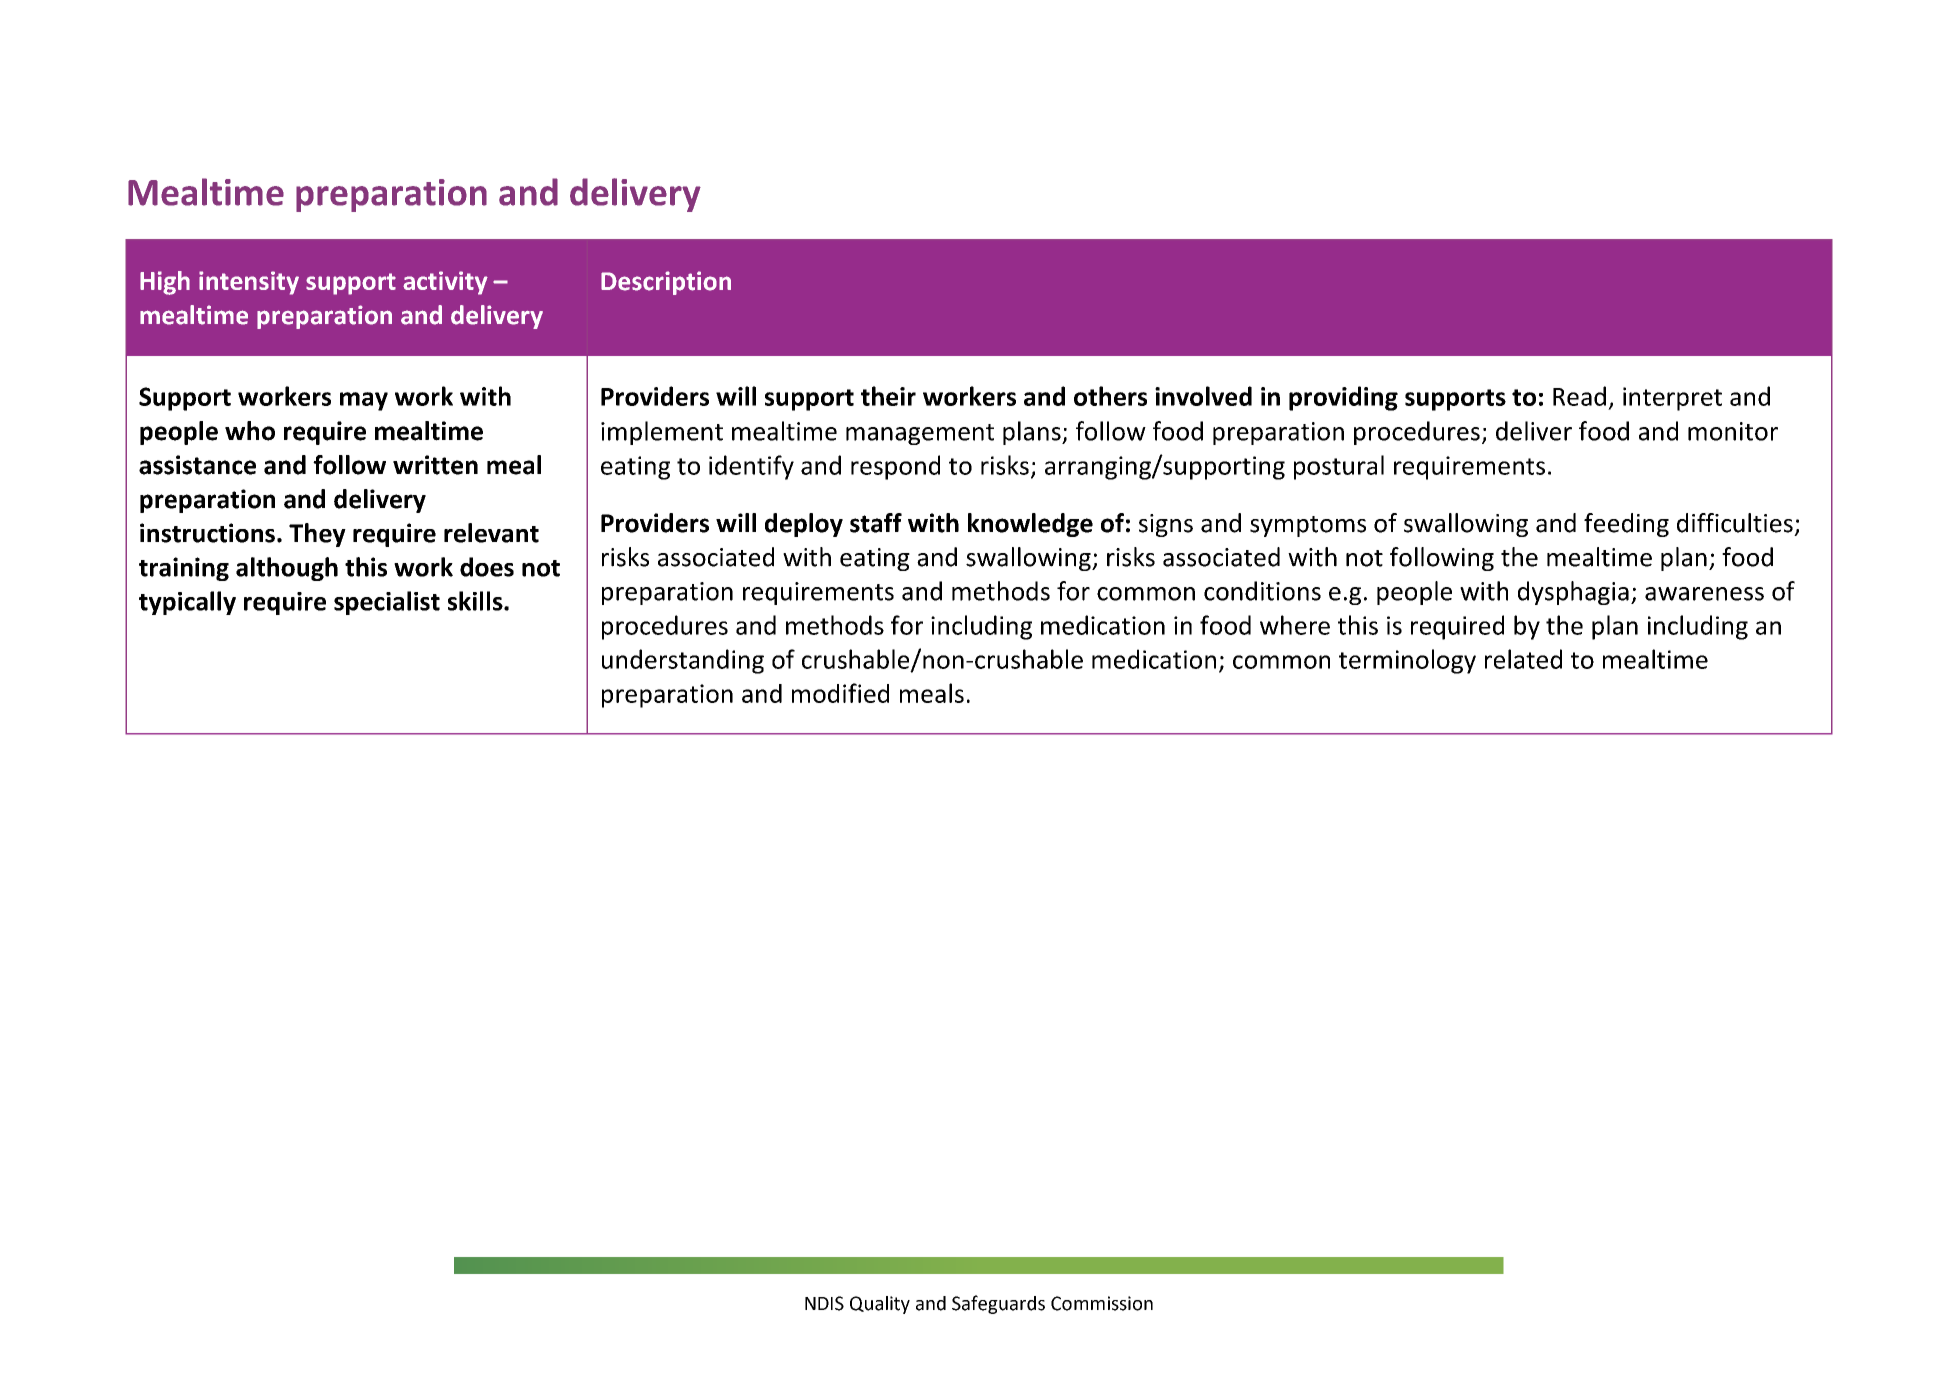 The image size is (1958, 1385). Describe the element at coordinates (1030, 525) in the document. I see `knowledge` at that location.
